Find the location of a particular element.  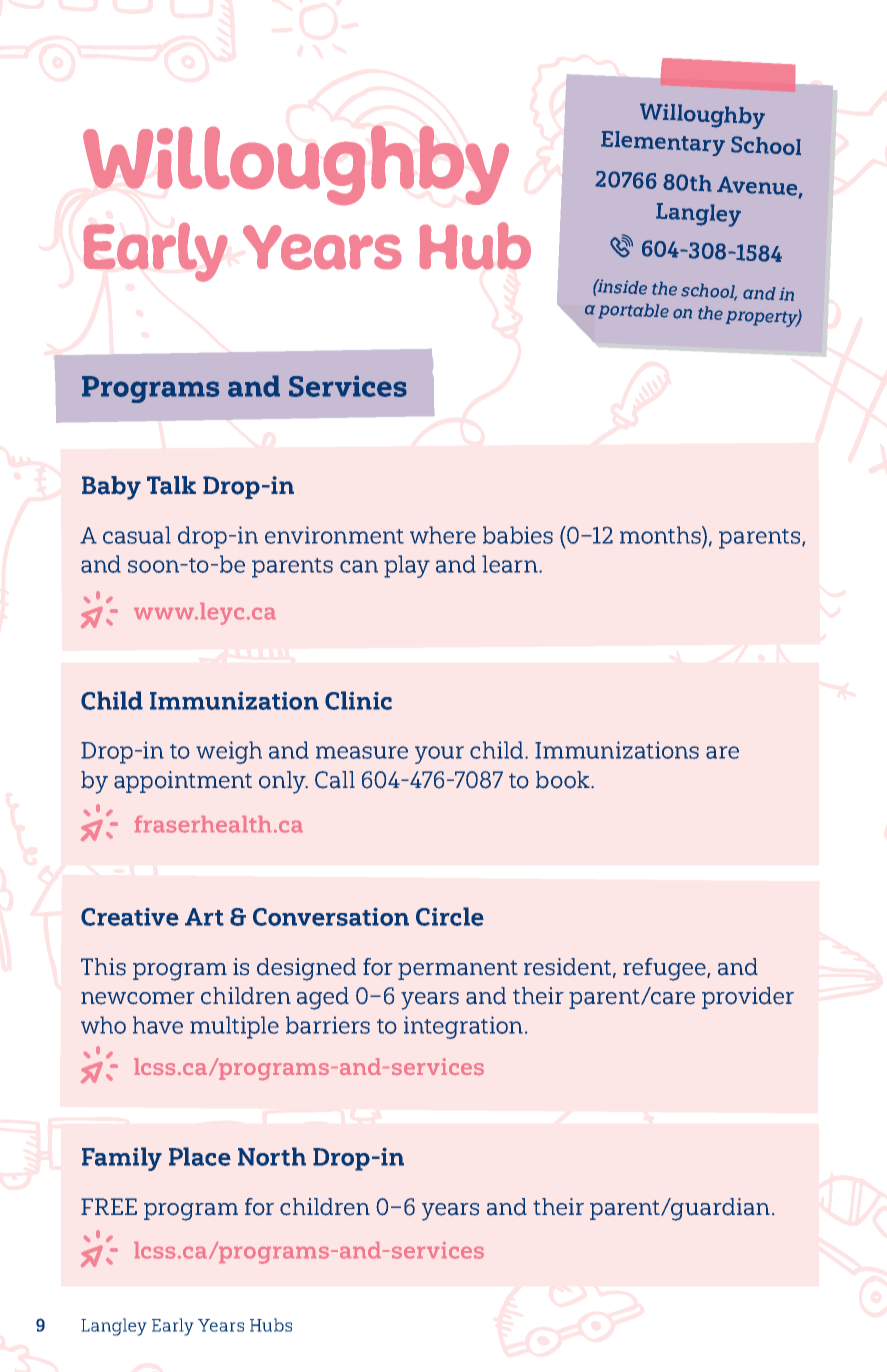

months is located at coordinates (661, 535).
